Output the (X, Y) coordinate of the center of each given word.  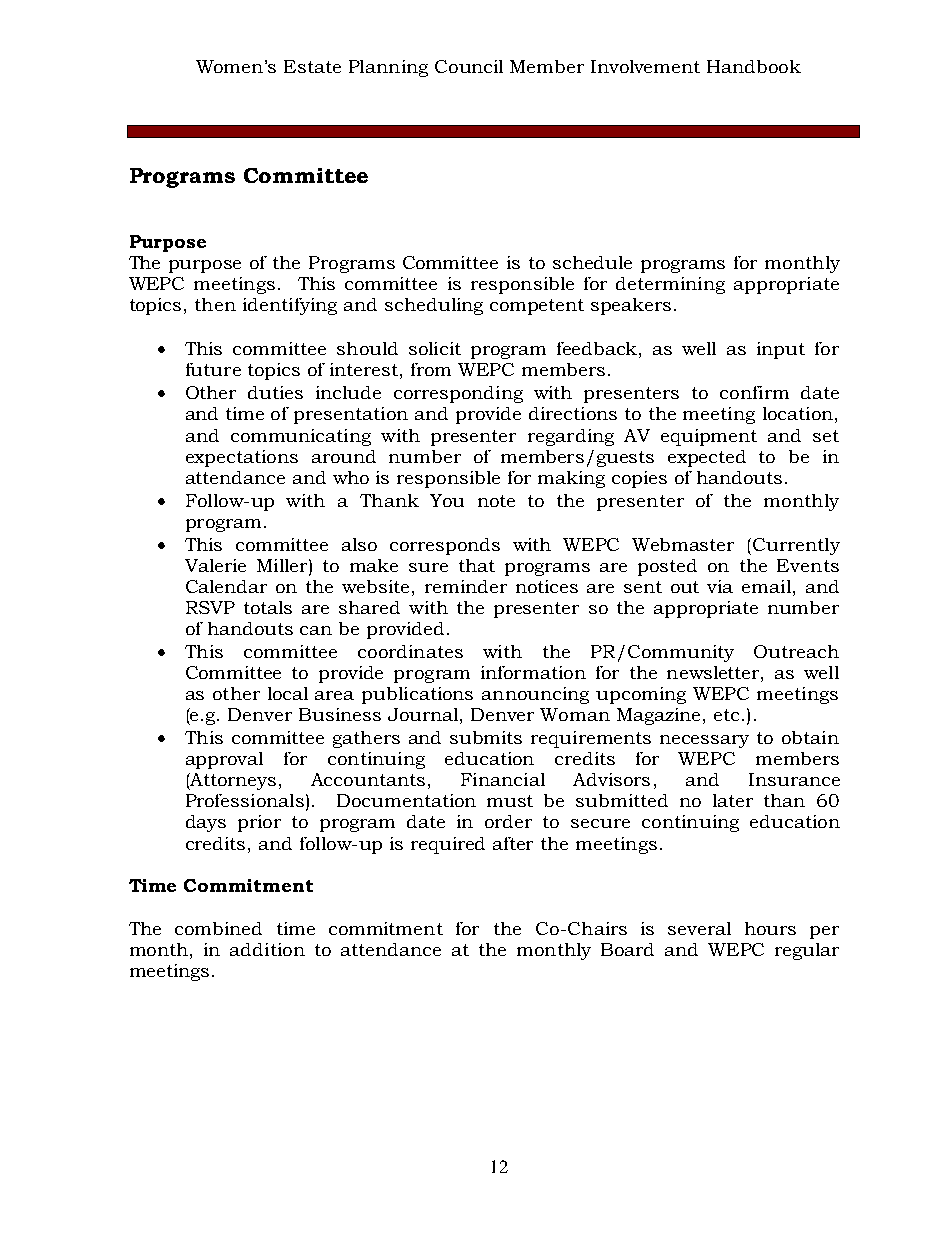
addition (267, 949)
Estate (312, 66)
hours (770, 928)
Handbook (754, 66)
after (513, 843)
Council (469, 66)
